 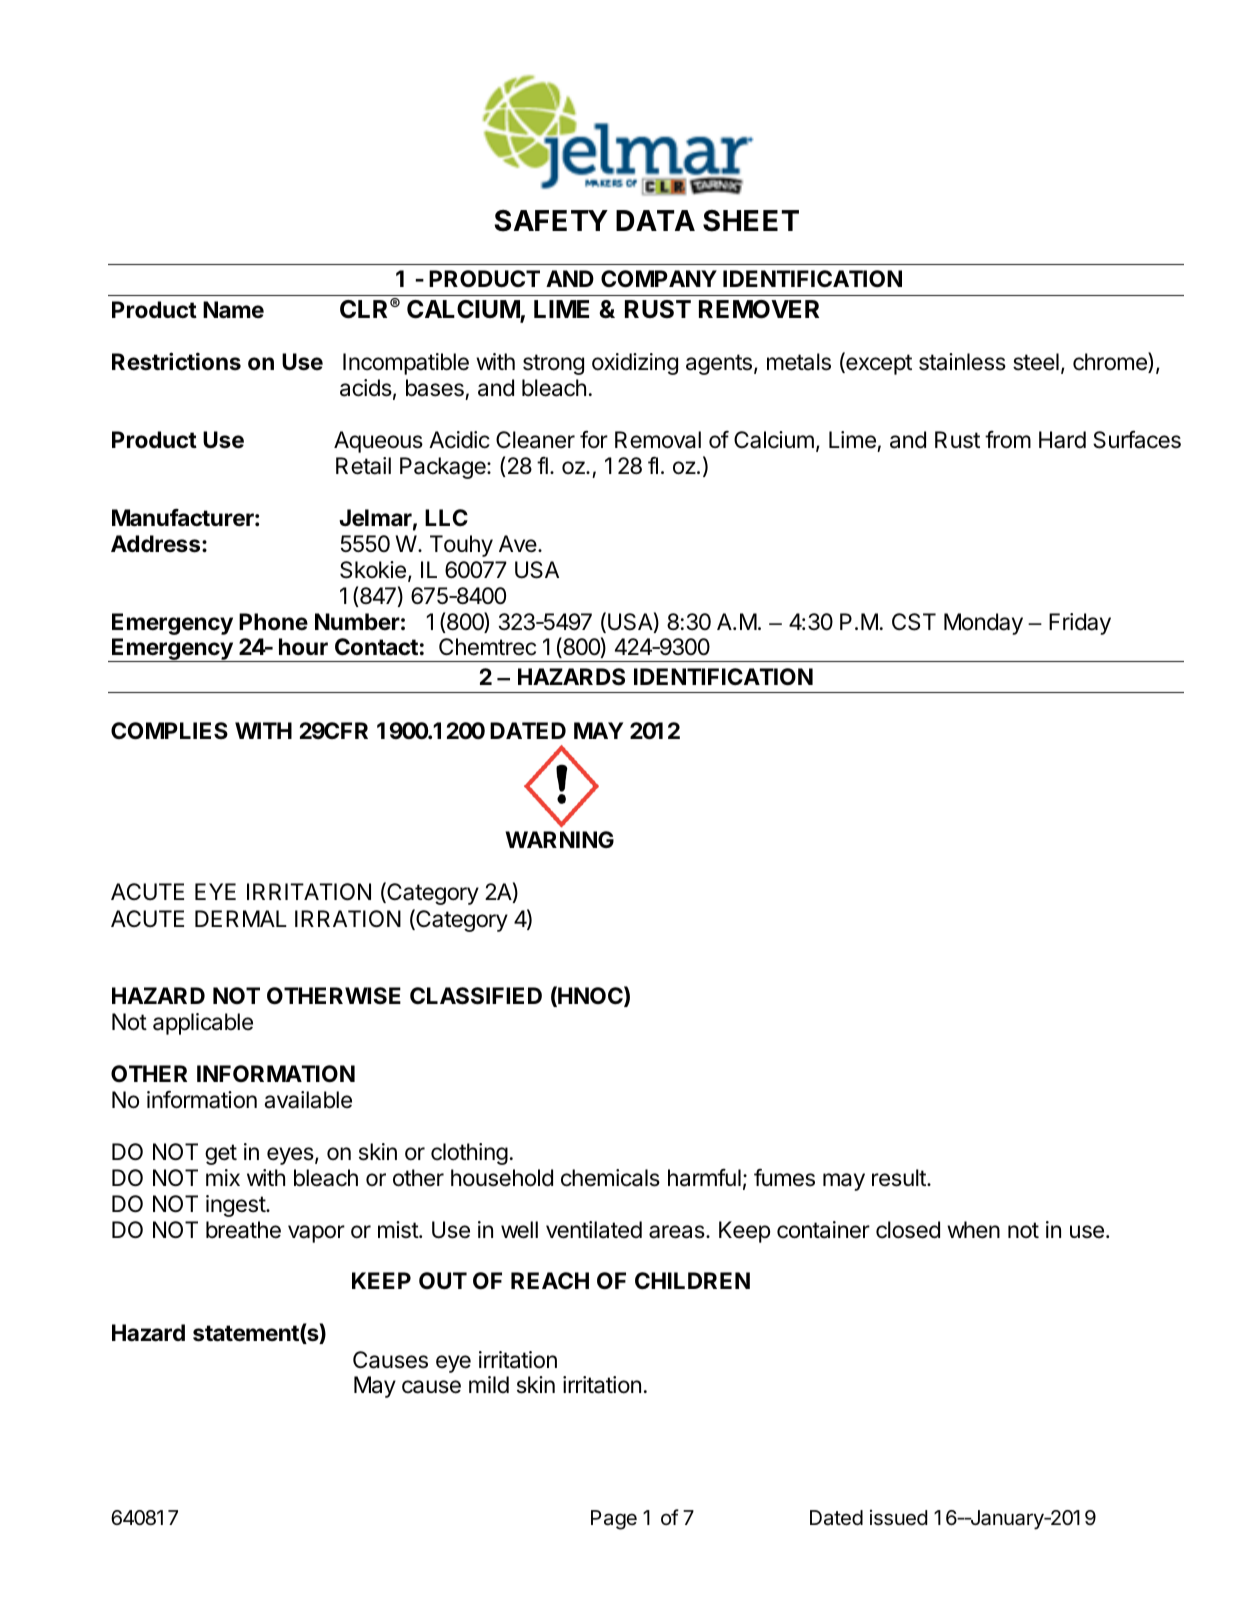 I want to click on Monday, so click(x=983, y=624).
